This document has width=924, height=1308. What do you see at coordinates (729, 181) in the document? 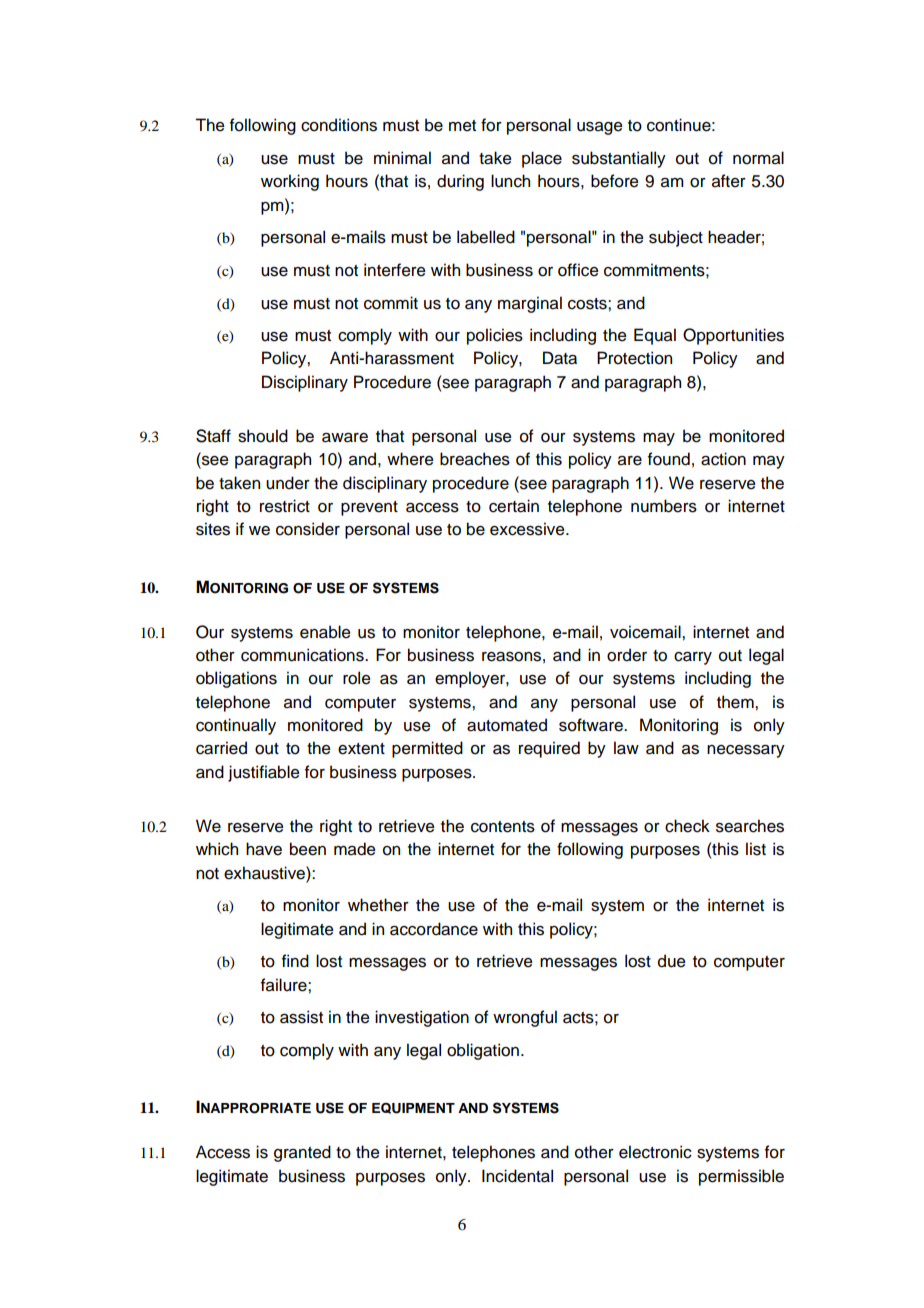
I see `after` at bounding box center [729, 181].
